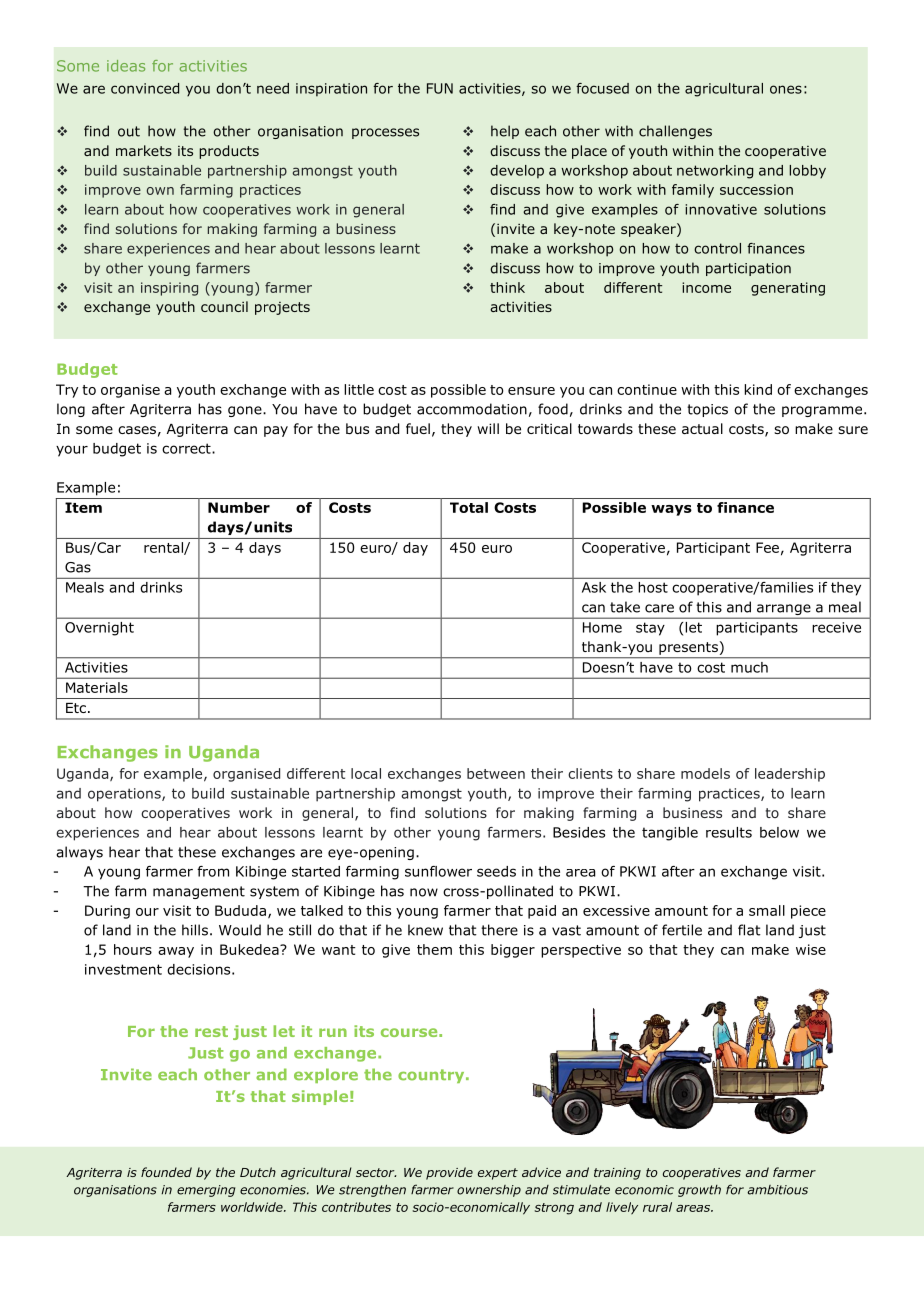 Image resolution: width=924 pixels, height=1308 pixels. What do you see at coordinates (767, 910) in the page?
I see `small` at bounding box center [767, 910].
